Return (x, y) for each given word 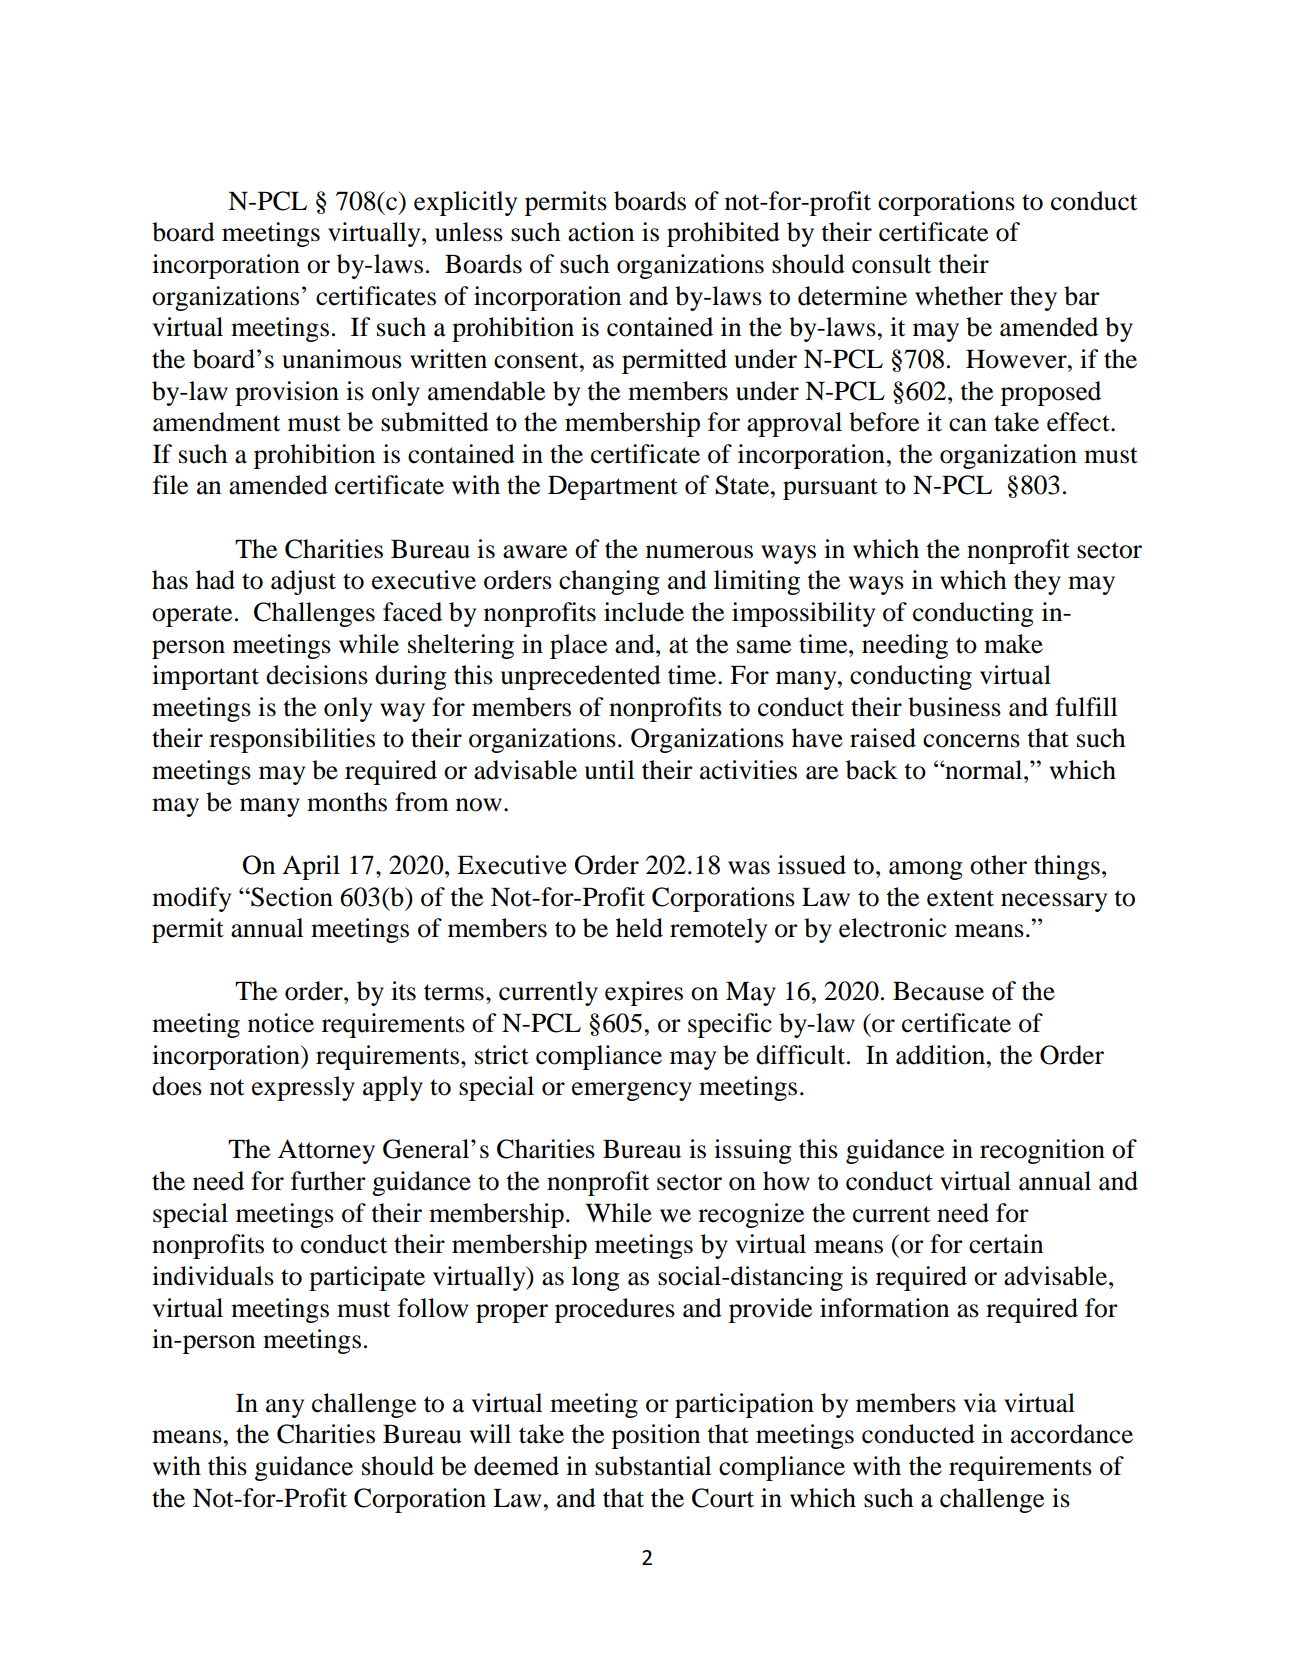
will (490, 1433)
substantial (653, 1466)
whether (959, 296)
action (601, 232)
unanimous (342, 359)
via (980, 1403)
